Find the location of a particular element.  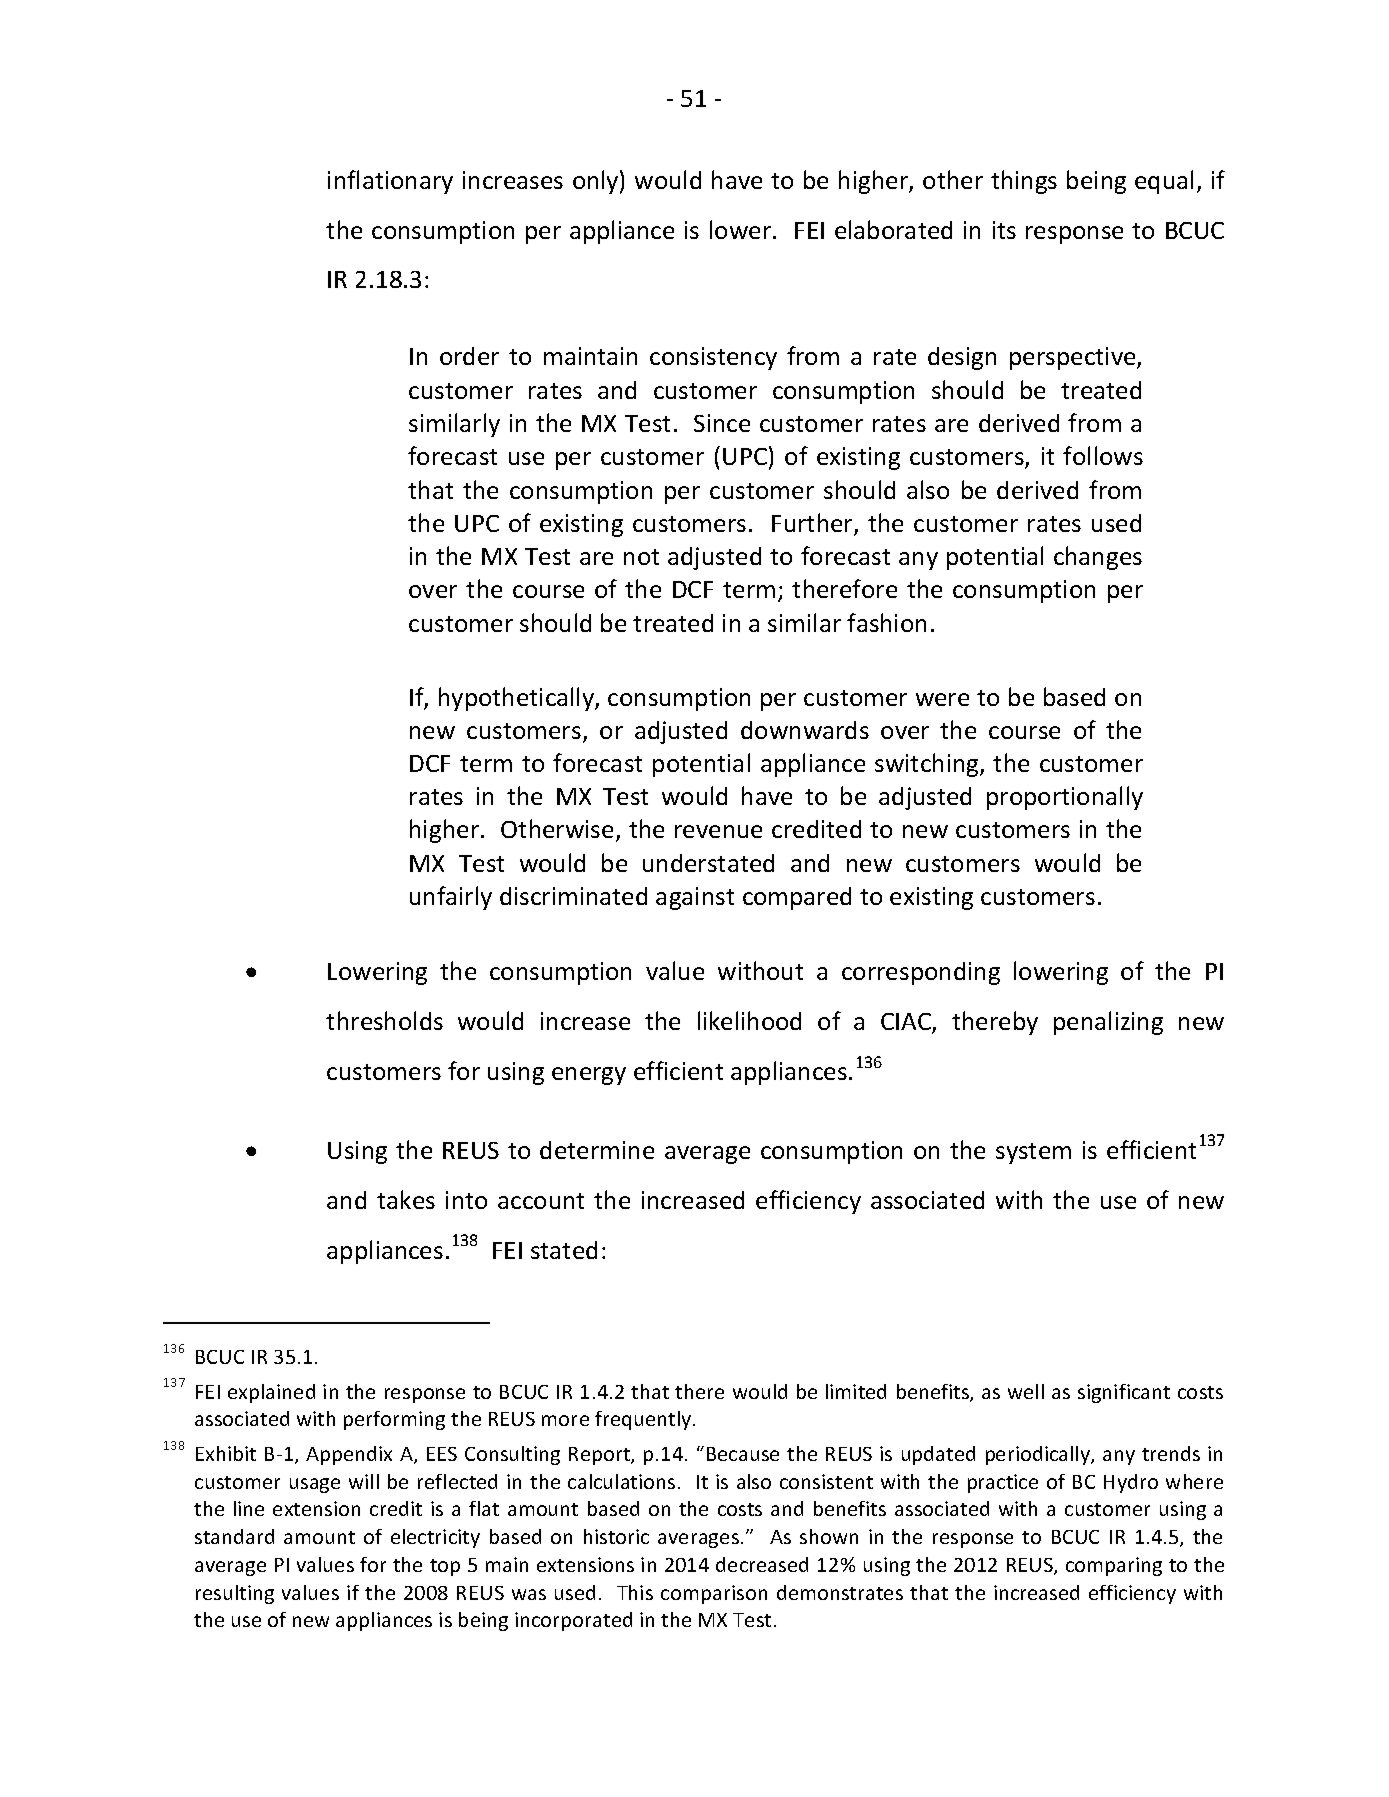

order is located at coordinates (469, 356).
